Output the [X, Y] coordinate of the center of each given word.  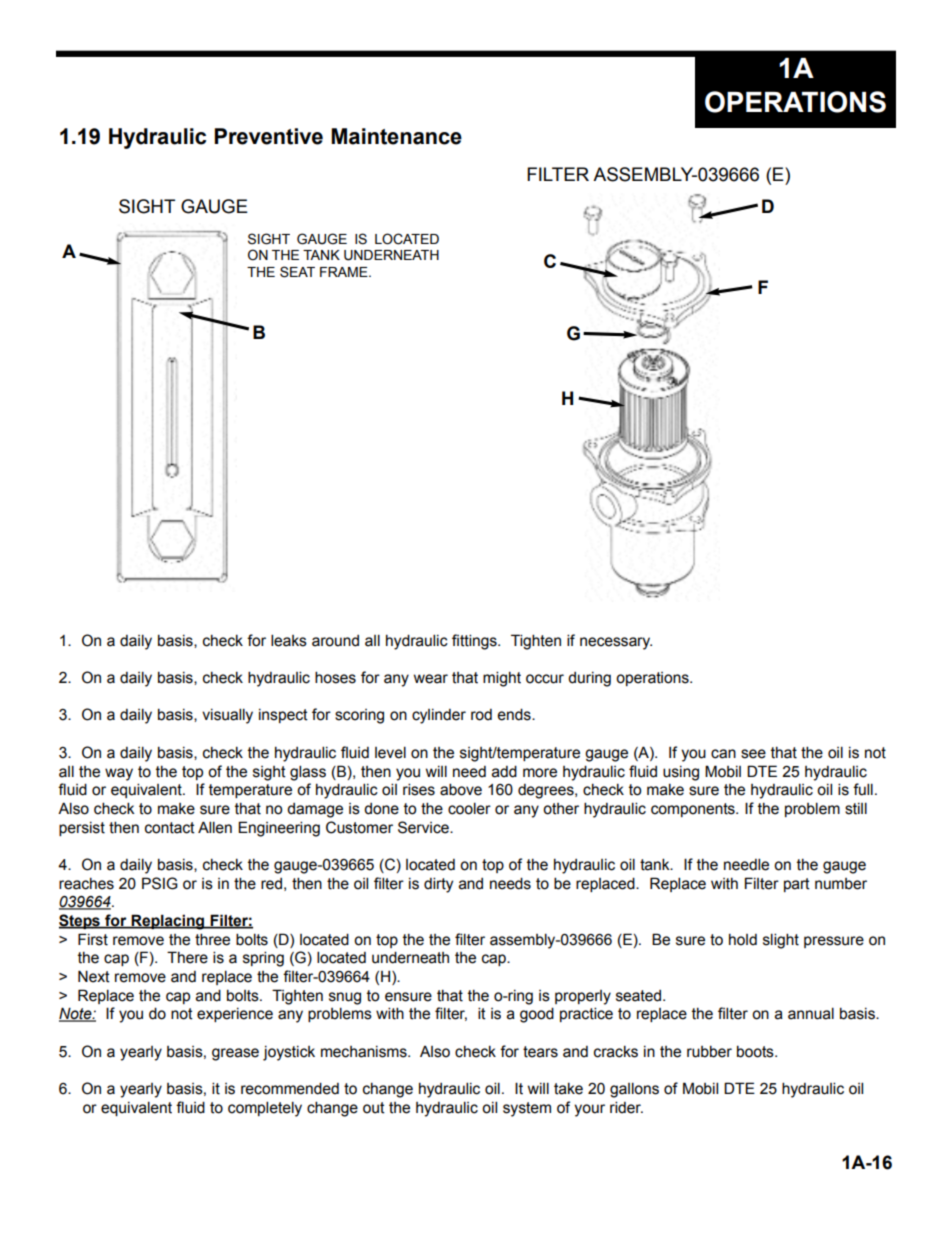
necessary [616, 643]
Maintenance [396, 136]
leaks [289, 640]
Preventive [268, 136]
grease [235, 1054]
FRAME [345, 272]
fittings [475, 642]
